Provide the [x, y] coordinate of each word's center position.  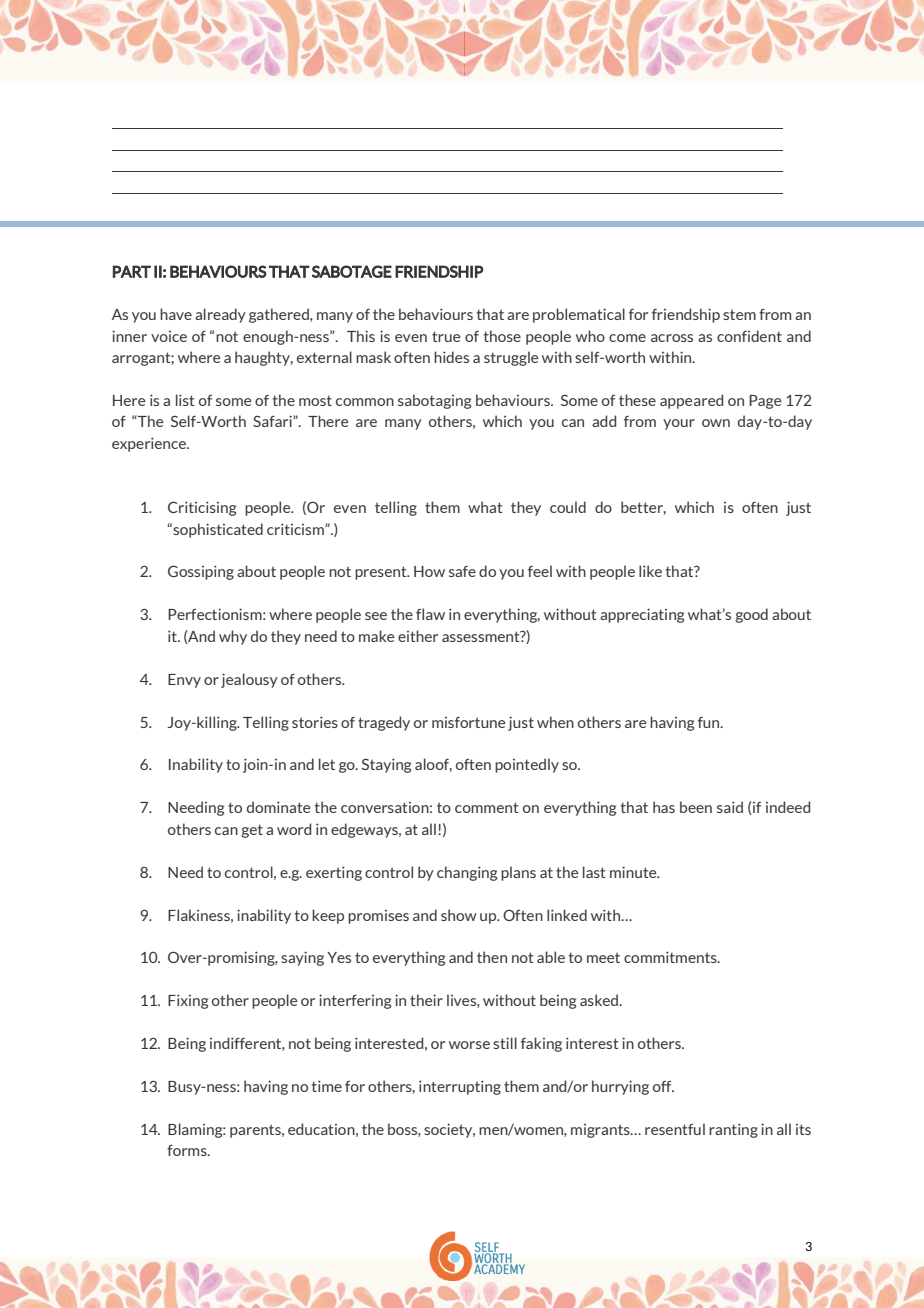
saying [302, 958]
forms [188, 1150]
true [446, 336]
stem [739, 314]
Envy [184, 681]
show [459, 915]
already [220, 315]
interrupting [460, 1087]
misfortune [468, 722]
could [568, 507]
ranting [733, 1130]
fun [710, 722]
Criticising [202, 508]
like [650, 571]
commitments [671, 957]
